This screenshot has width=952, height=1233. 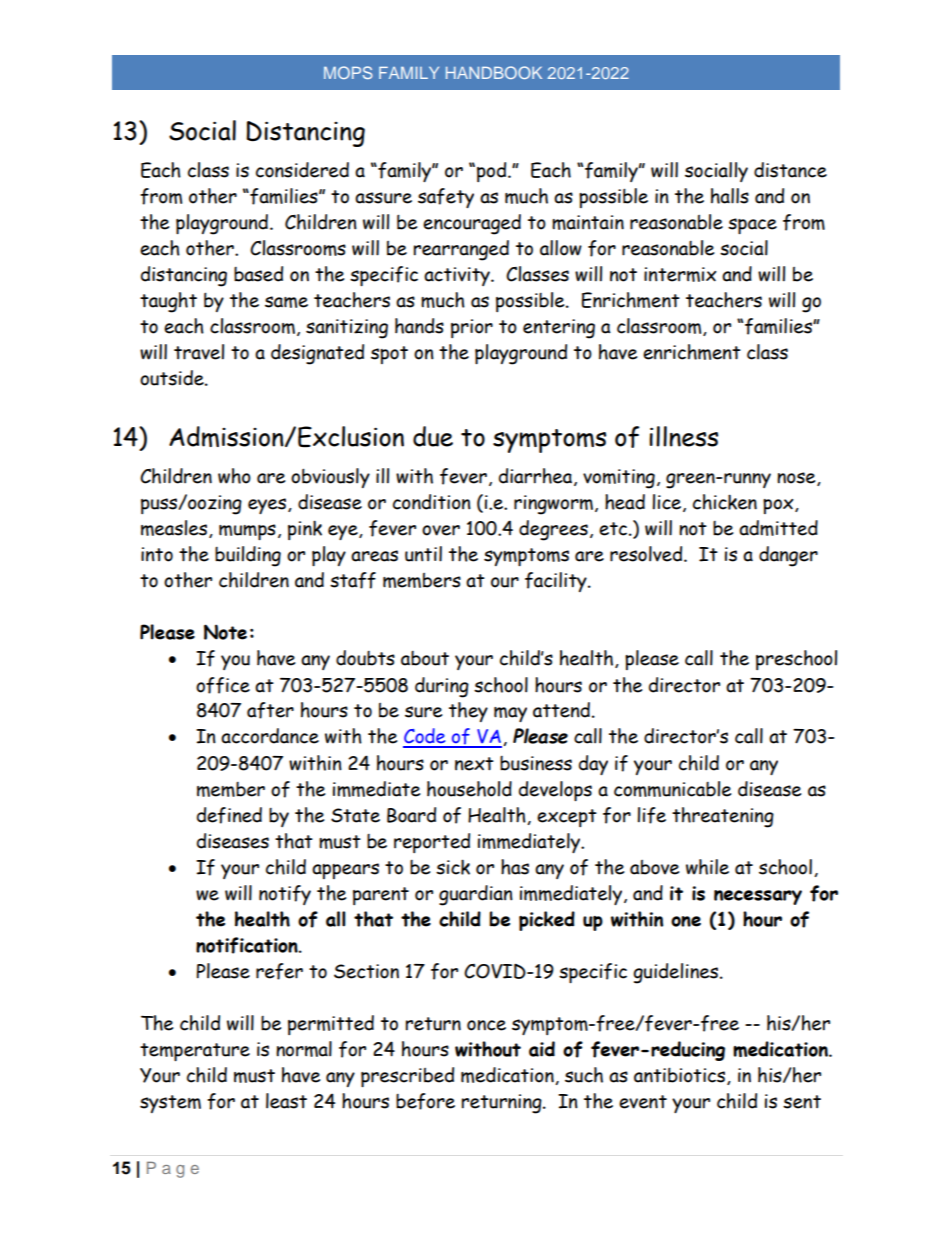 I want to click on next, so click(x=474, y=764).
